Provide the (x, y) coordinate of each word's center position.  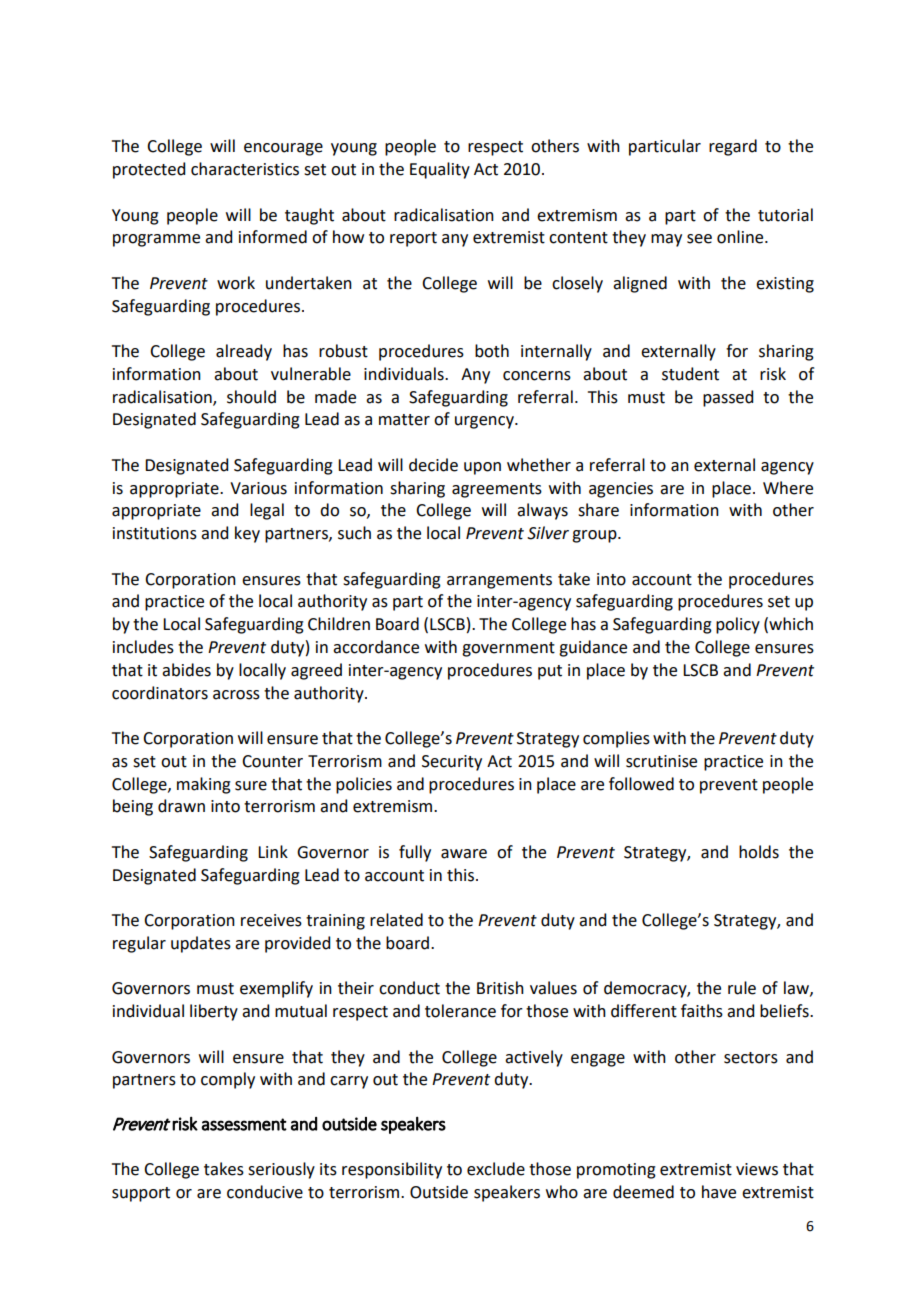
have (719, 1192)
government (508, 649)
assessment (244, 1124)
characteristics (245, 169)
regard (733, 147)
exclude (496, 1169)
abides (186, 670)
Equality (440, 170)
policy (738, 625)
